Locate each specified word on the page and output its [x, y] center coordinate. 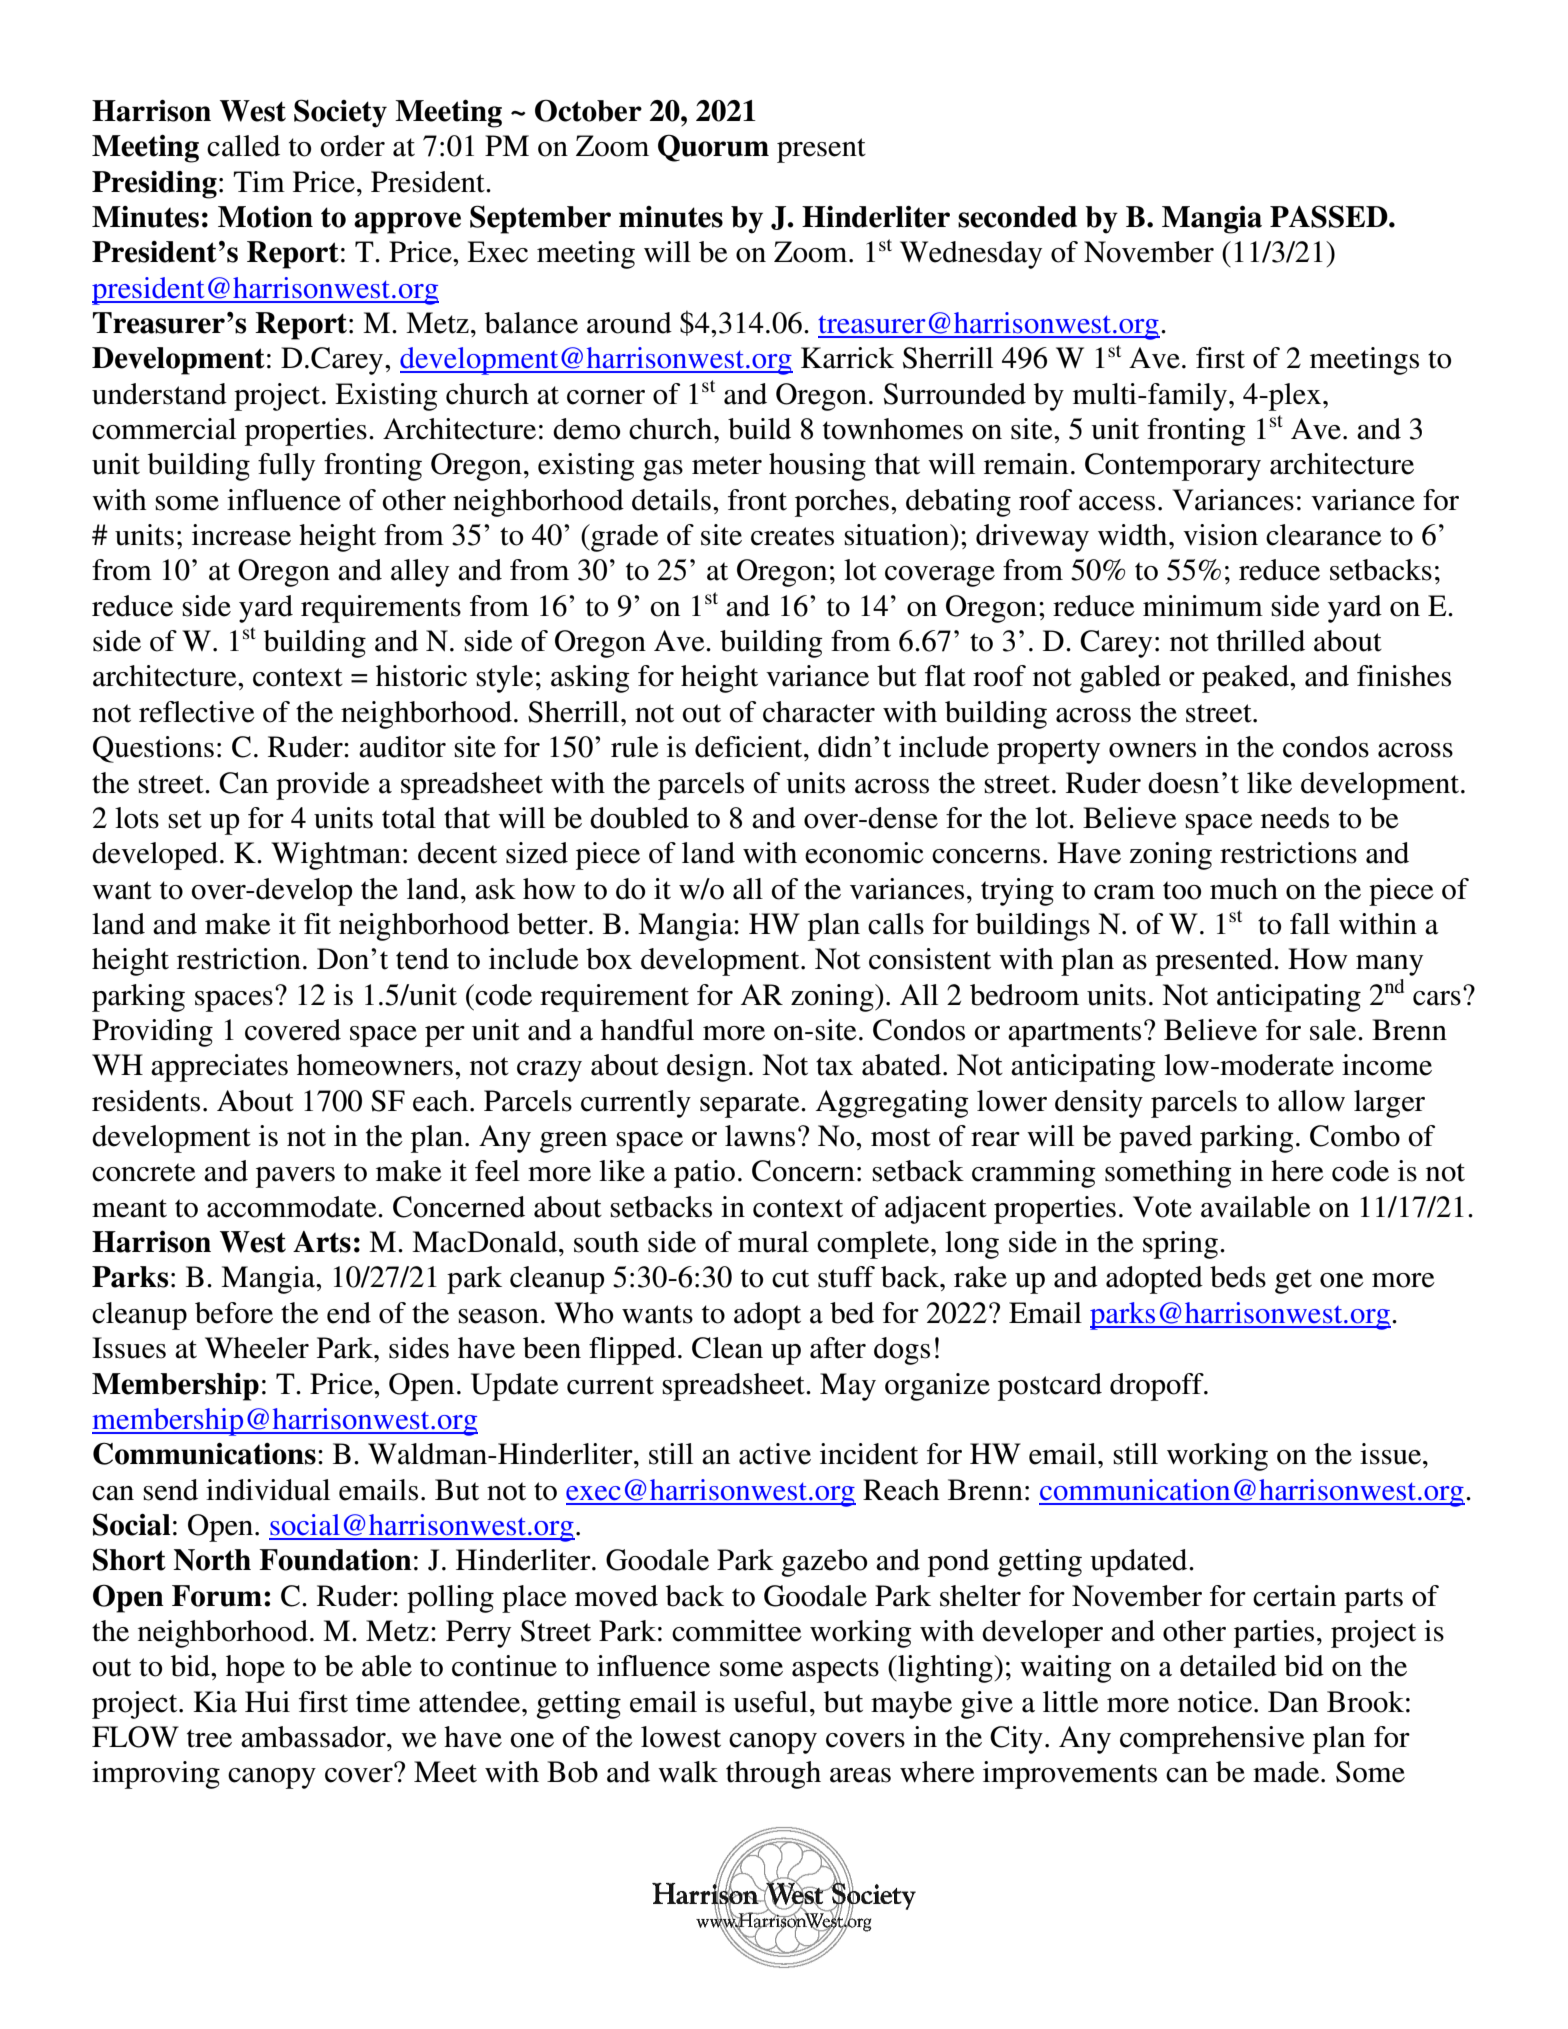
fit [317, 924]
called [243, 146]
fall [1310, 924]
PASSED [1330, 216]
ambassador [314, 1737]
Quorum [713, 148]
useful [770, 1702]
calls [896, 924]
